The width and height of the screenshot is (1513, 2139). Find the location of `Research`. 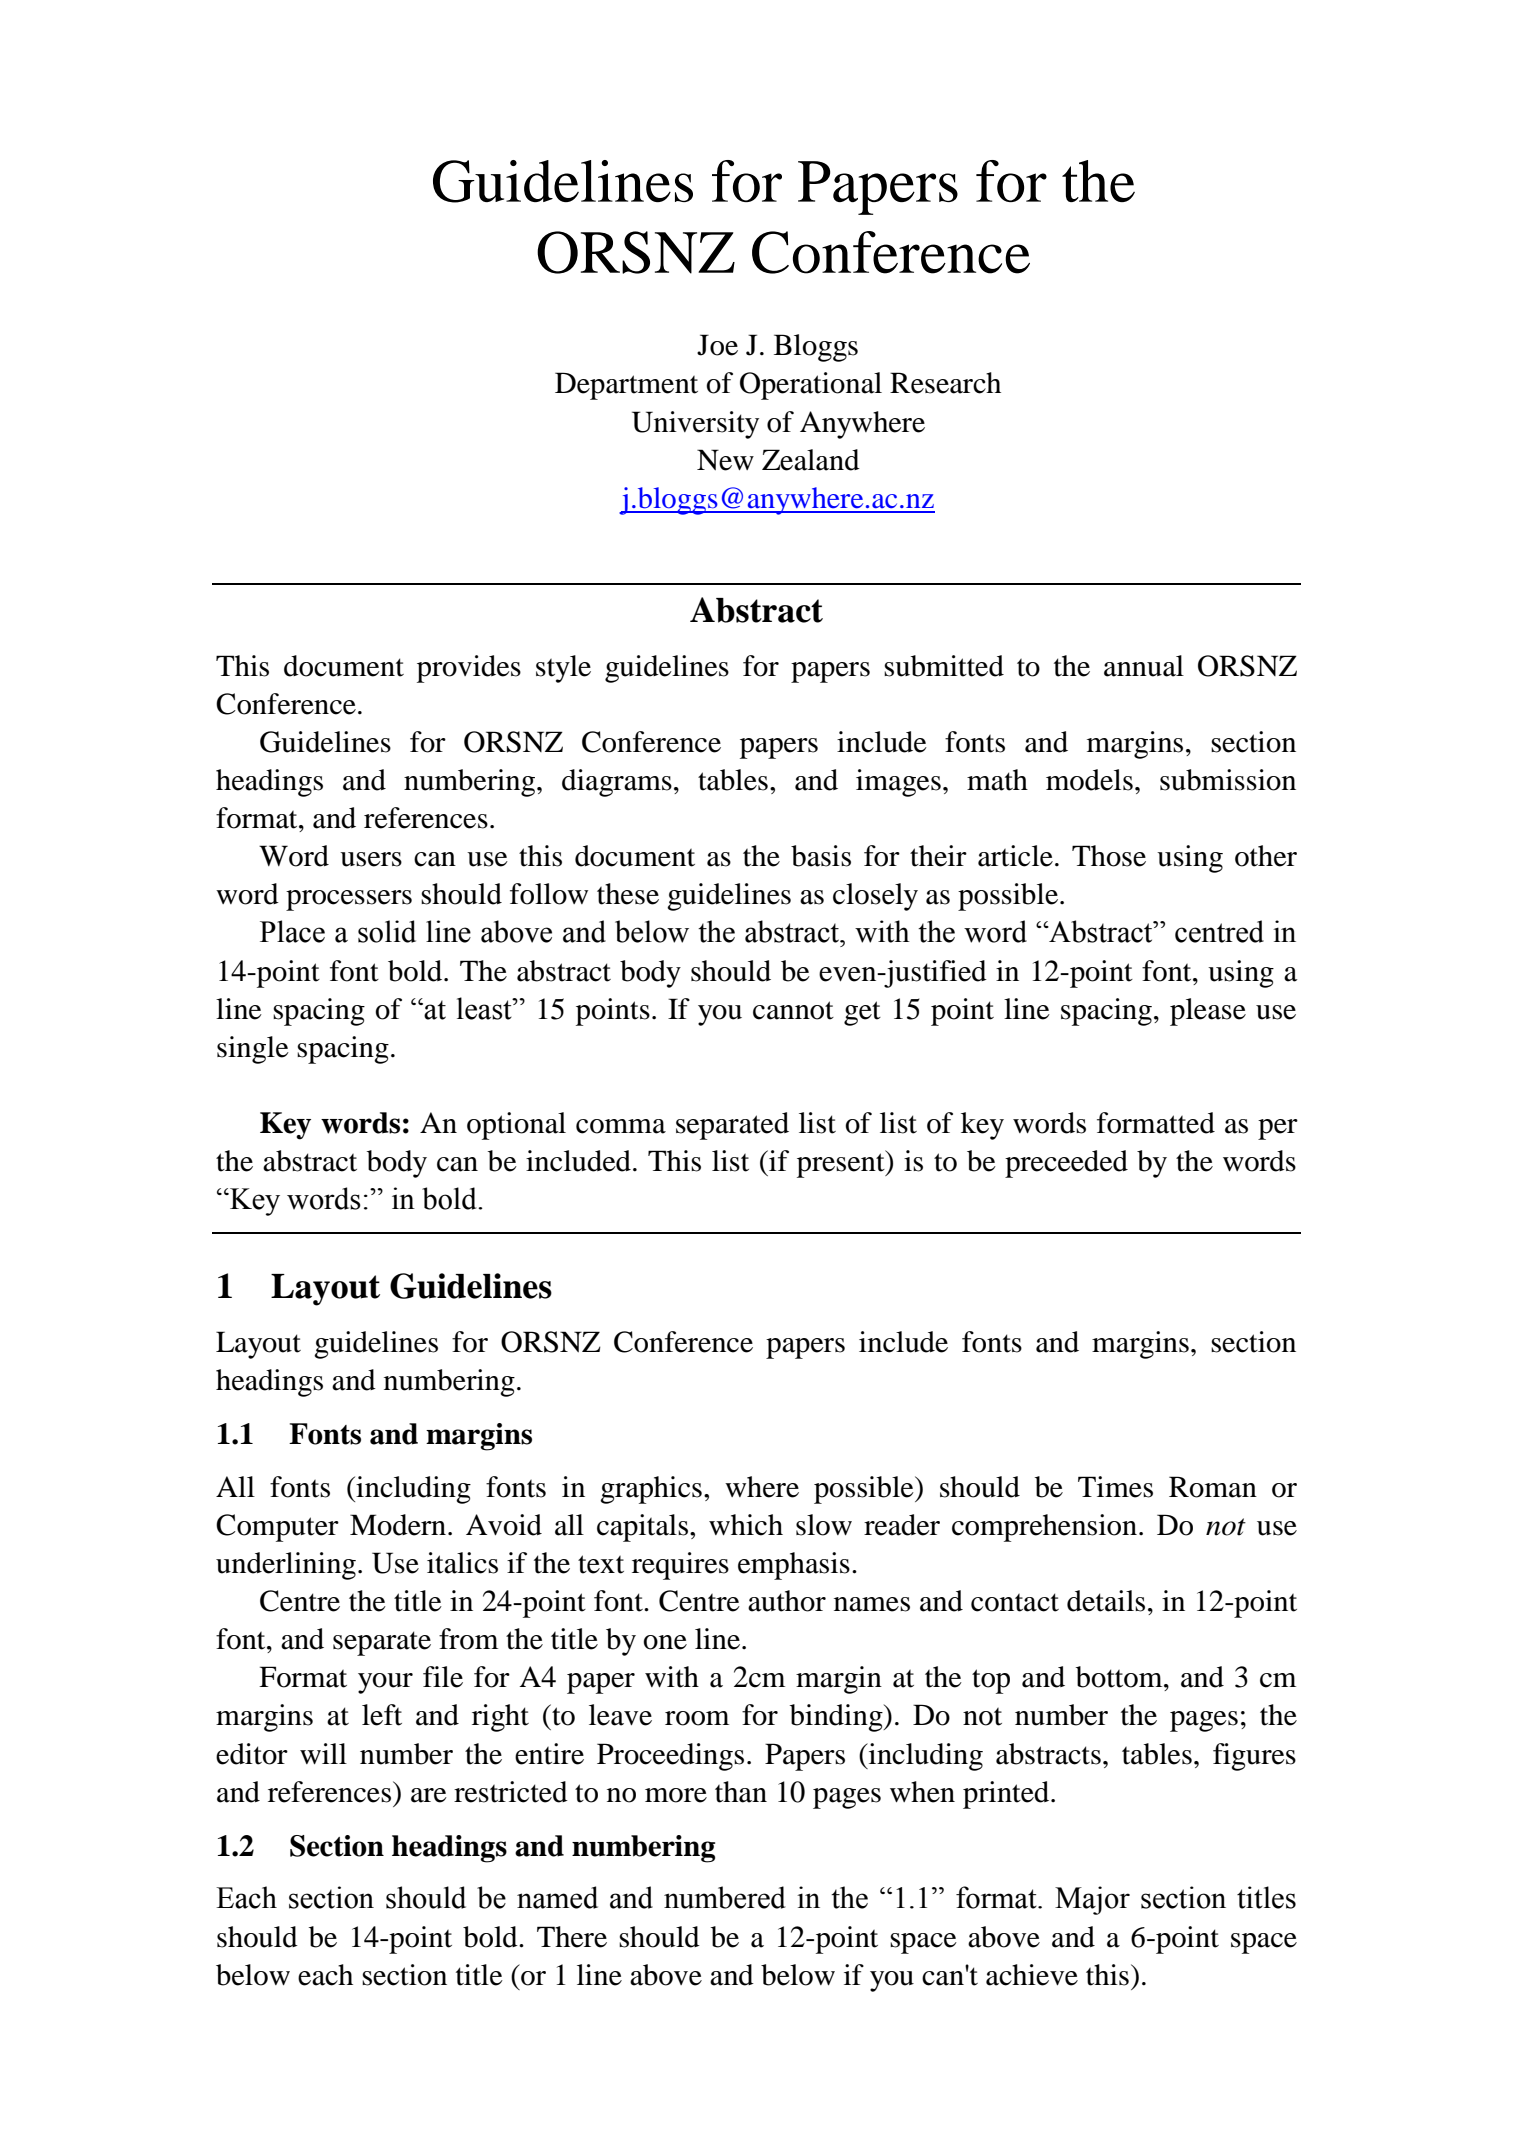

Research is located at coordinates (945, 383).
